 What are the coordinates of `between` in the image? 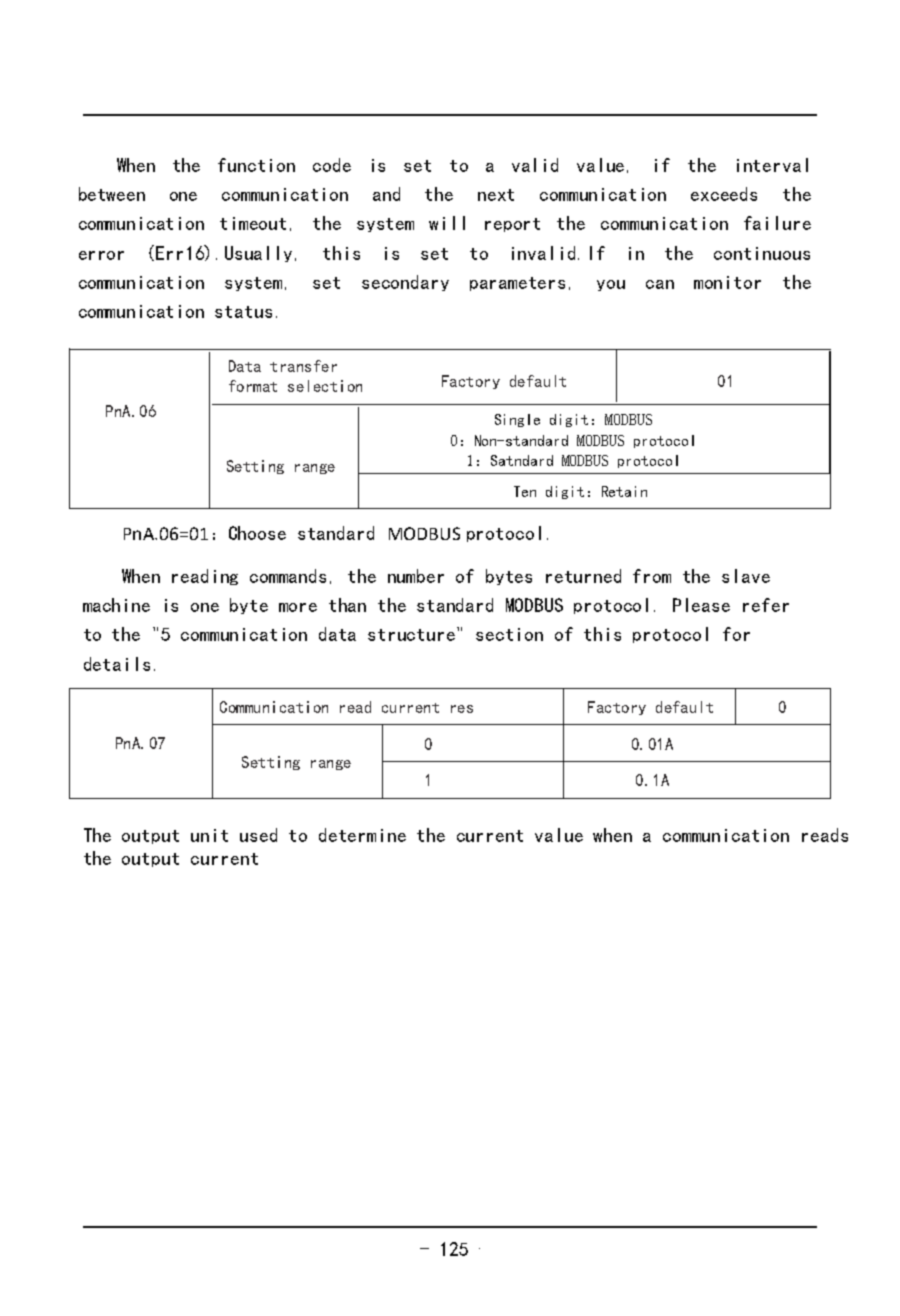 It's located at (112, 194).
